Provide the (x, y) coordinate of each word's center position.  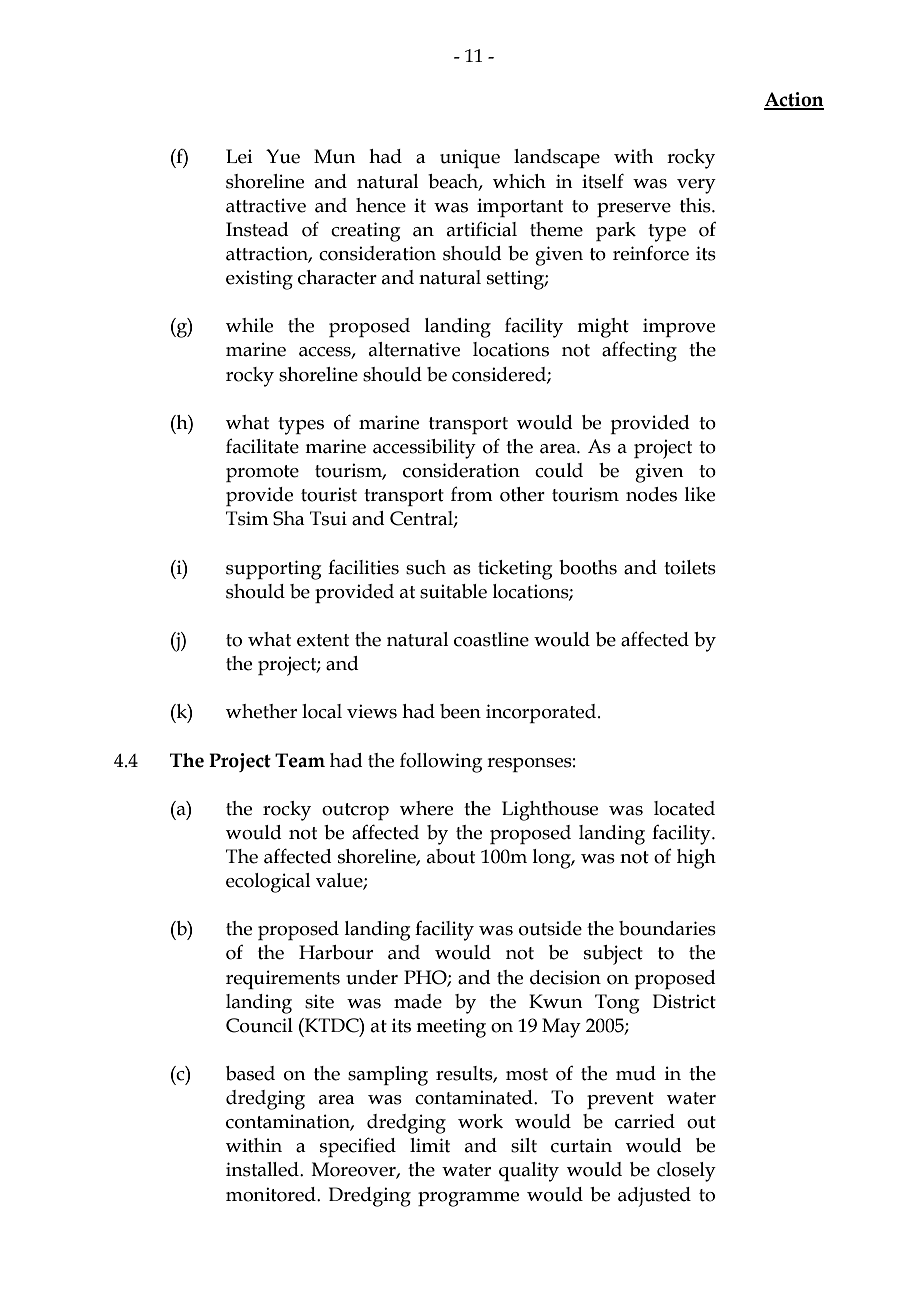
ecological (268, 883)
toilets (690, 567)
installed (263, 1169)
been (460, 711)
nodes (651, 494)
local (322, 711)
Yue (283, 156)
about (451, 856)
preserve (634, 210)
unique (470, 158)
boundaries (667, 928)
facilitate (262, 446)
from (472, 494)
